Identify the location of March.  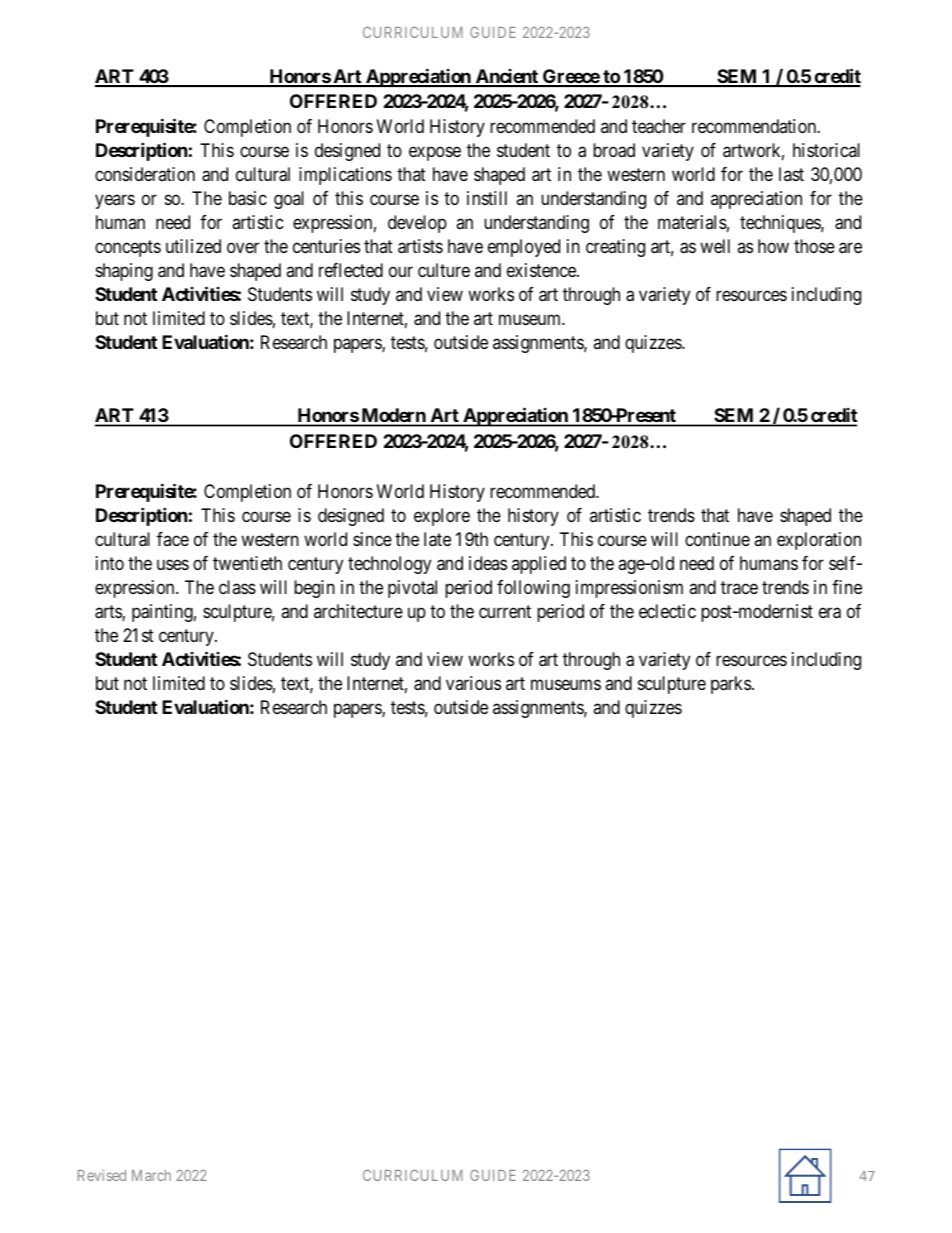
(151, 1175).
